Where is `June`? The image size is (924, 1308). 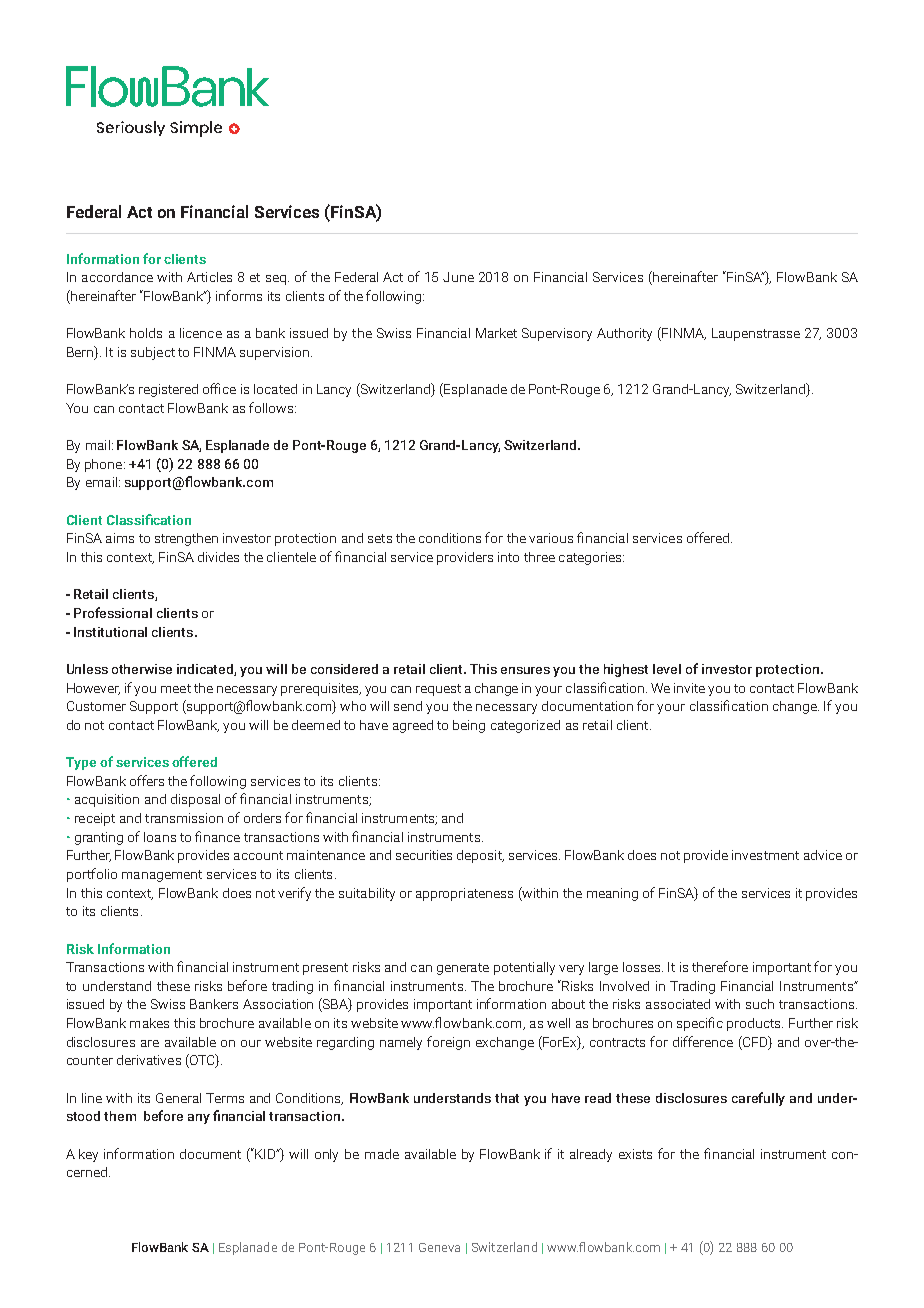 June is located at coordinates (458, 277).
